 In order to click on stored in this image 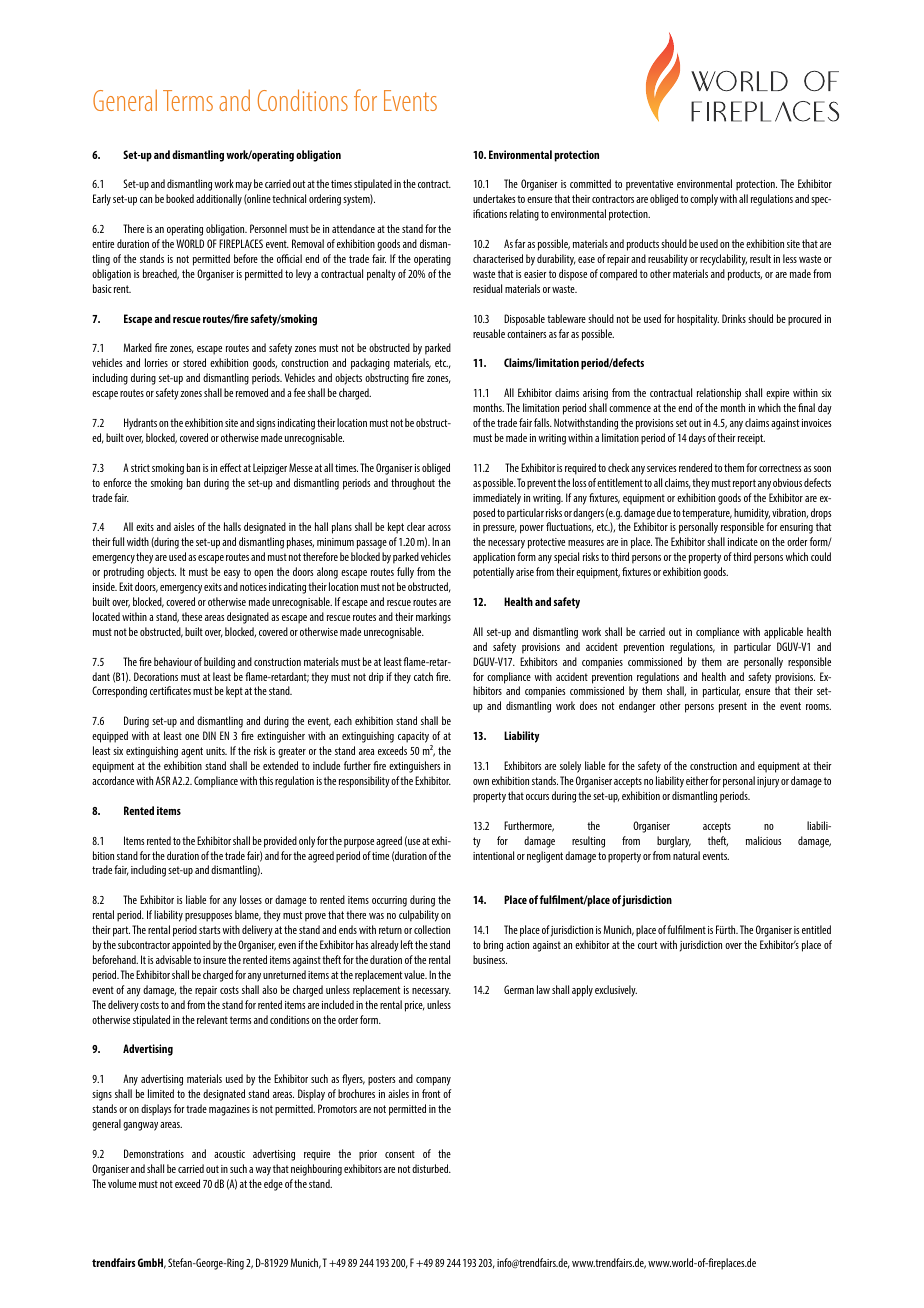, I will do `click(194, 362)`.
